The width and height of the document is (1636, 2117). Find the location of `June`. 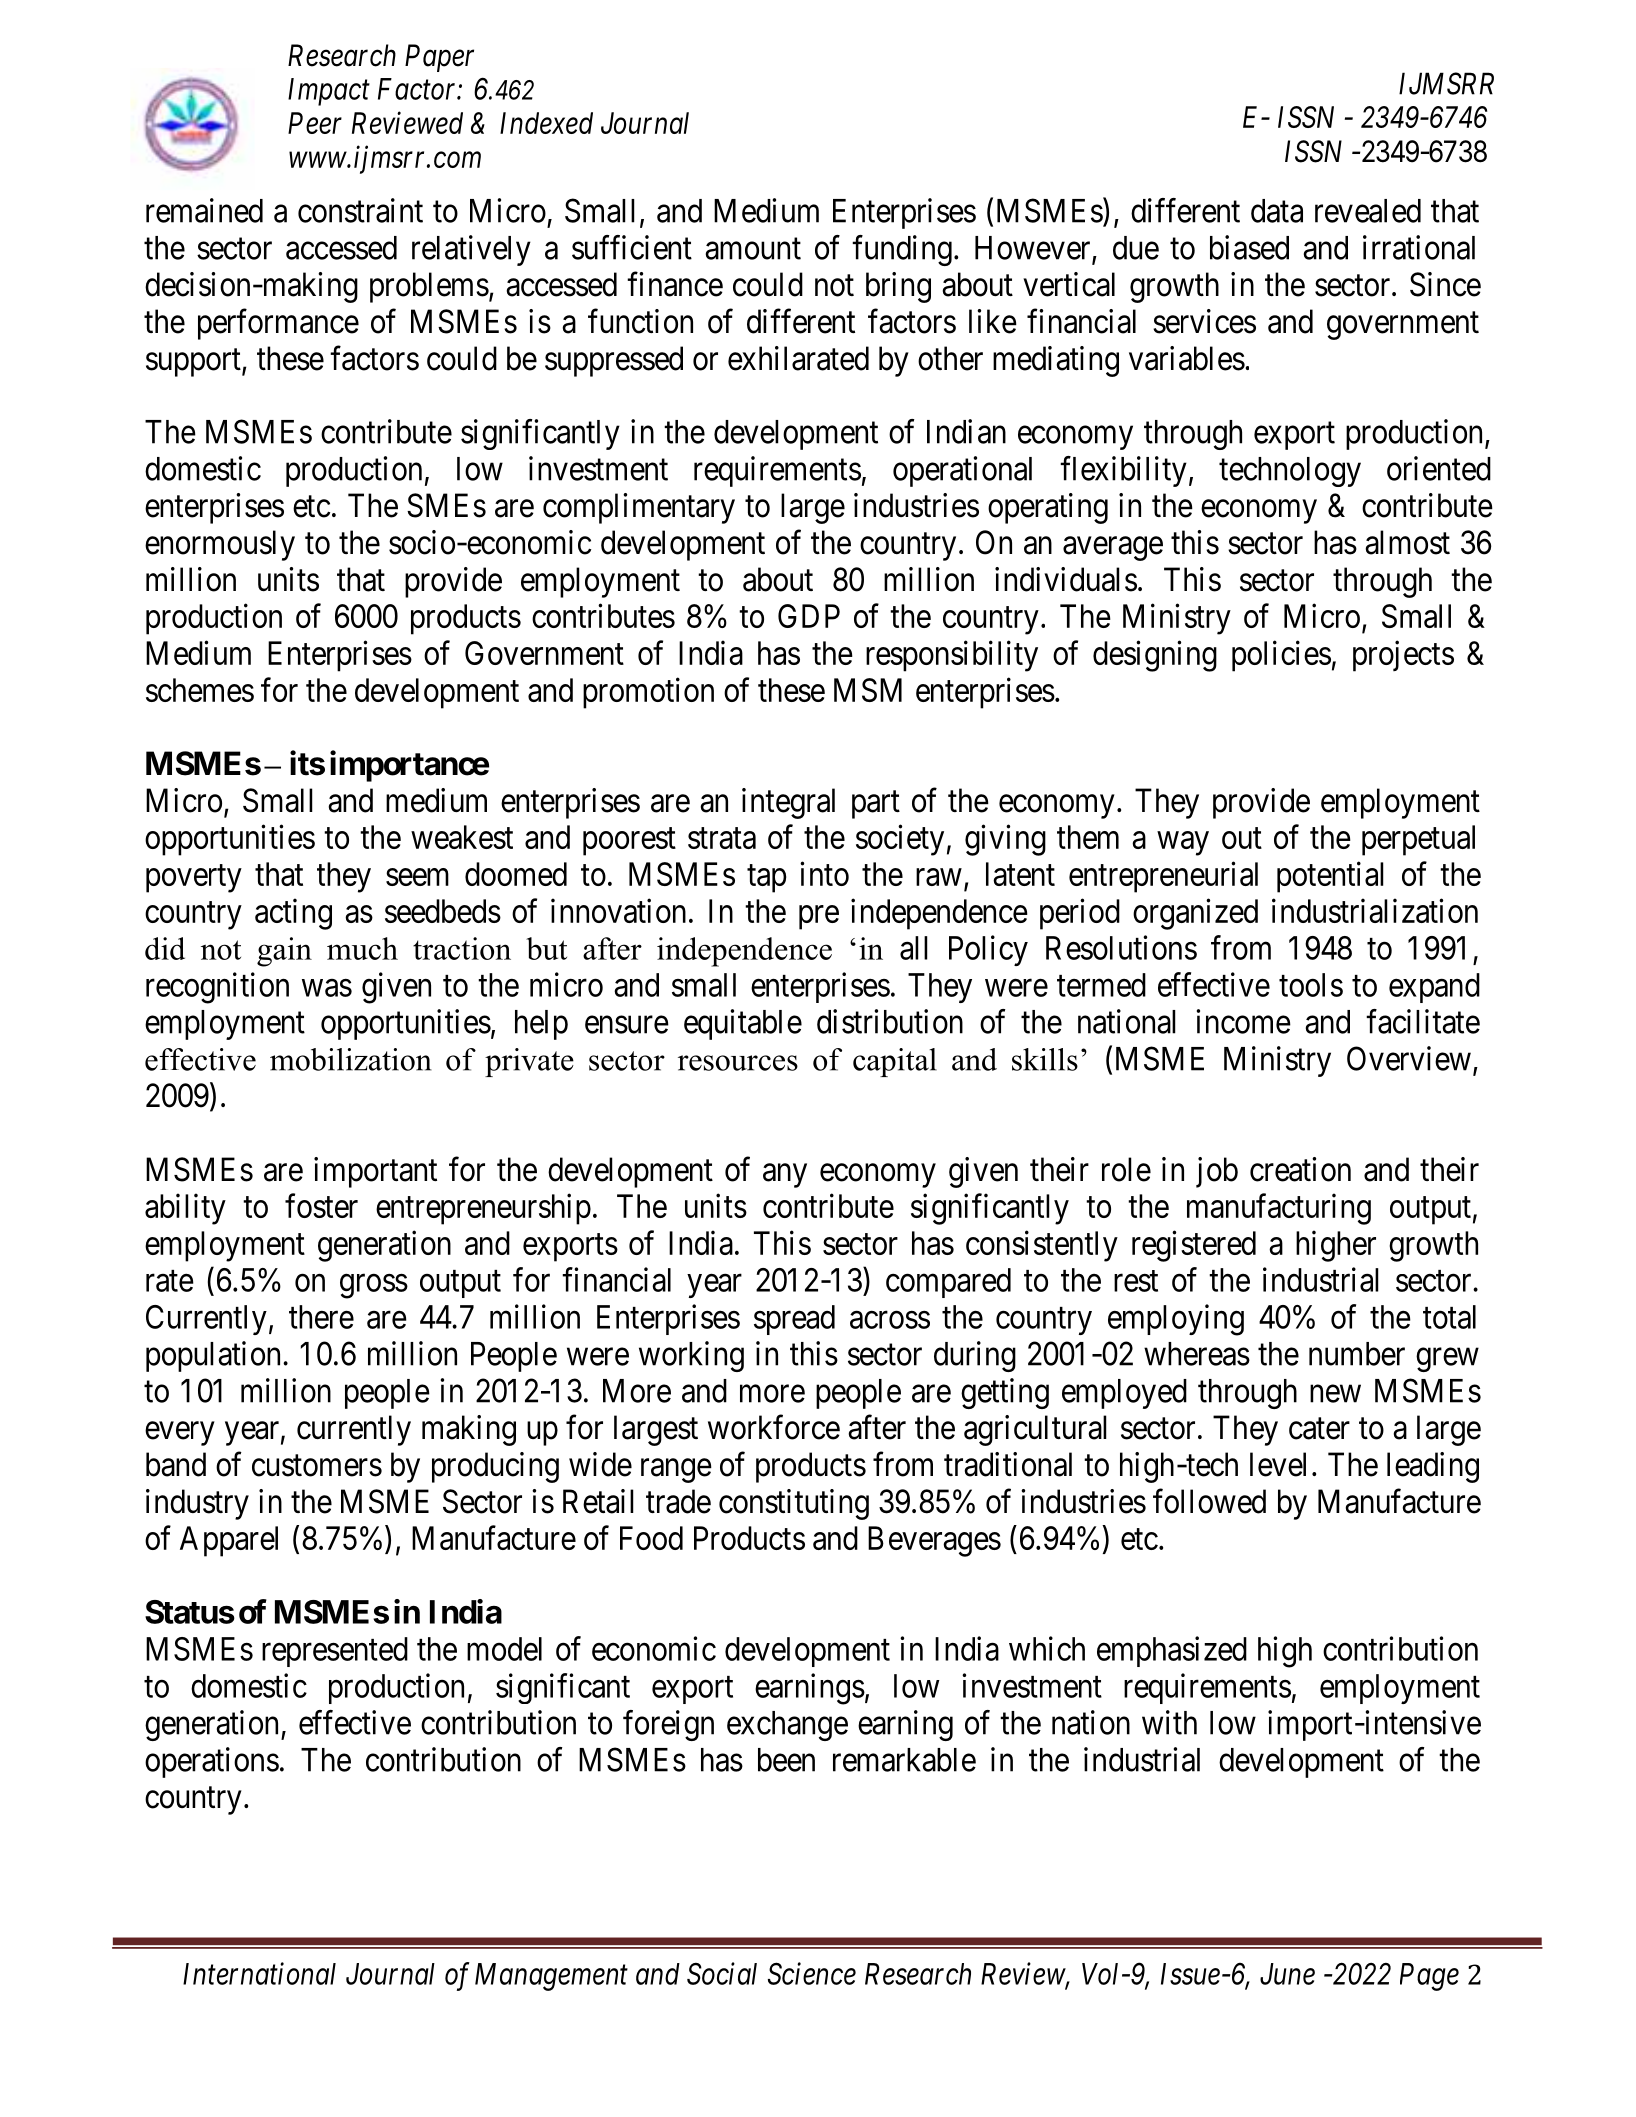

June is located at coordinates (1287, 1974).
